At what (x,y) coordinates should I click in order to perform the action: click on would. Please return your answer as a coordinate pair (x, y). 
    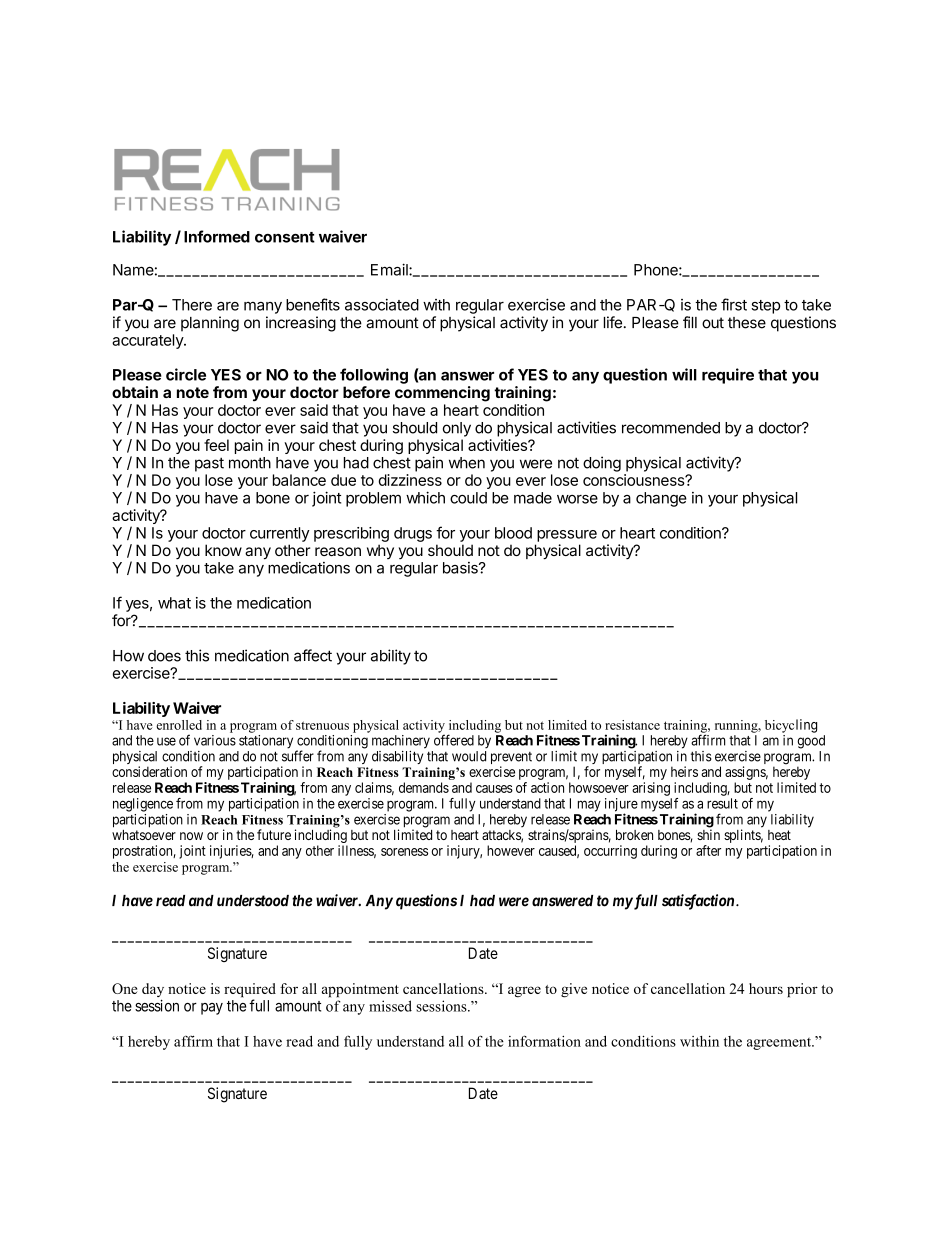
    Looking at the image, I should click on (469, 756).
